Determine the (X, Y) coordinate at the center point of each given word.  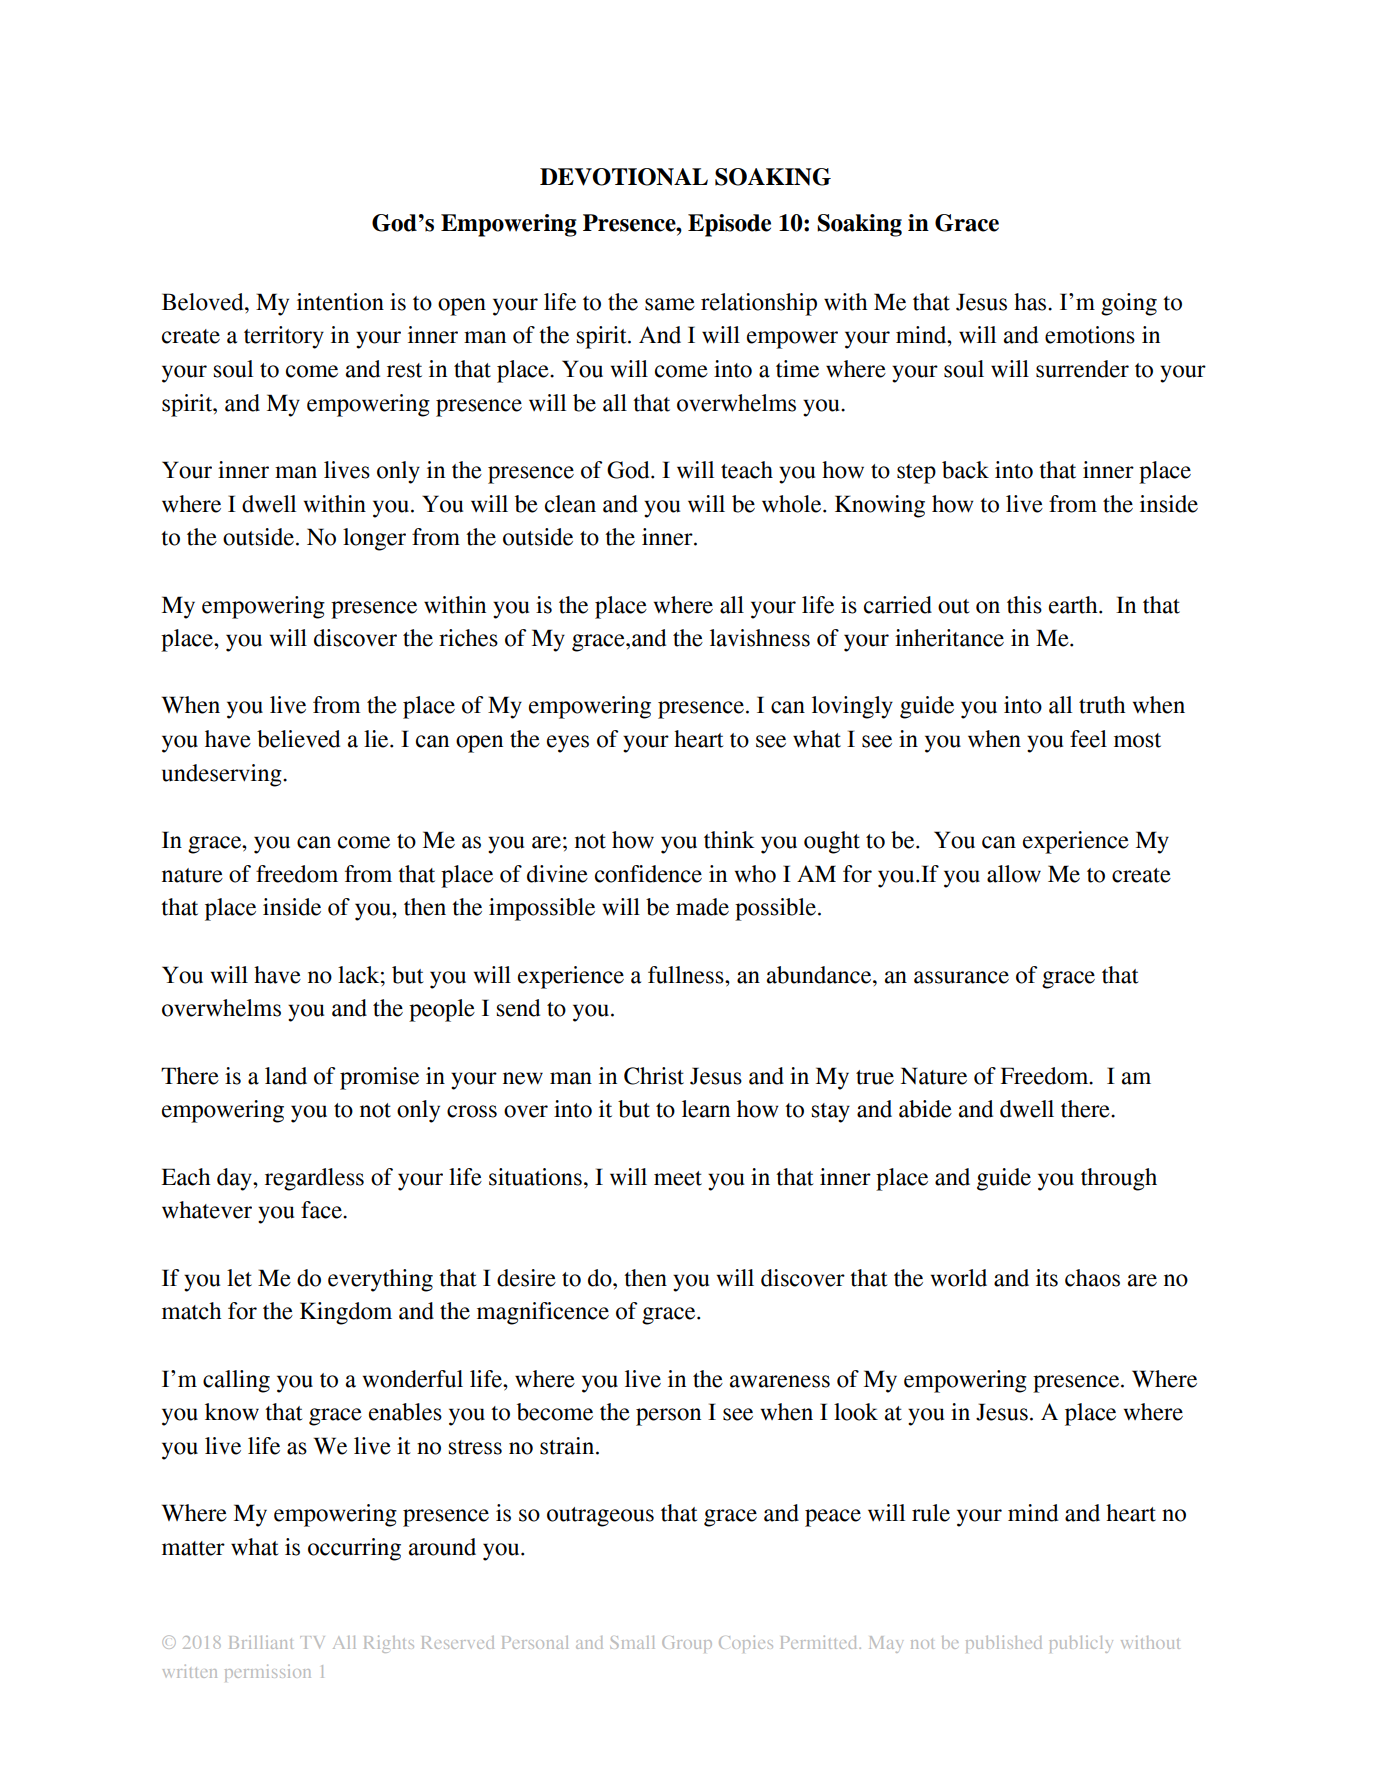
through (1119, 1179)
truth (1102, 705)
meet (678, 1178)
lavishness (760, 638)
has (1031, 302)
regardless (314, 1179)
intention (340, 302)
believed (298, 739)
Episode (729, 225)
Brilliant (261, 1642)
